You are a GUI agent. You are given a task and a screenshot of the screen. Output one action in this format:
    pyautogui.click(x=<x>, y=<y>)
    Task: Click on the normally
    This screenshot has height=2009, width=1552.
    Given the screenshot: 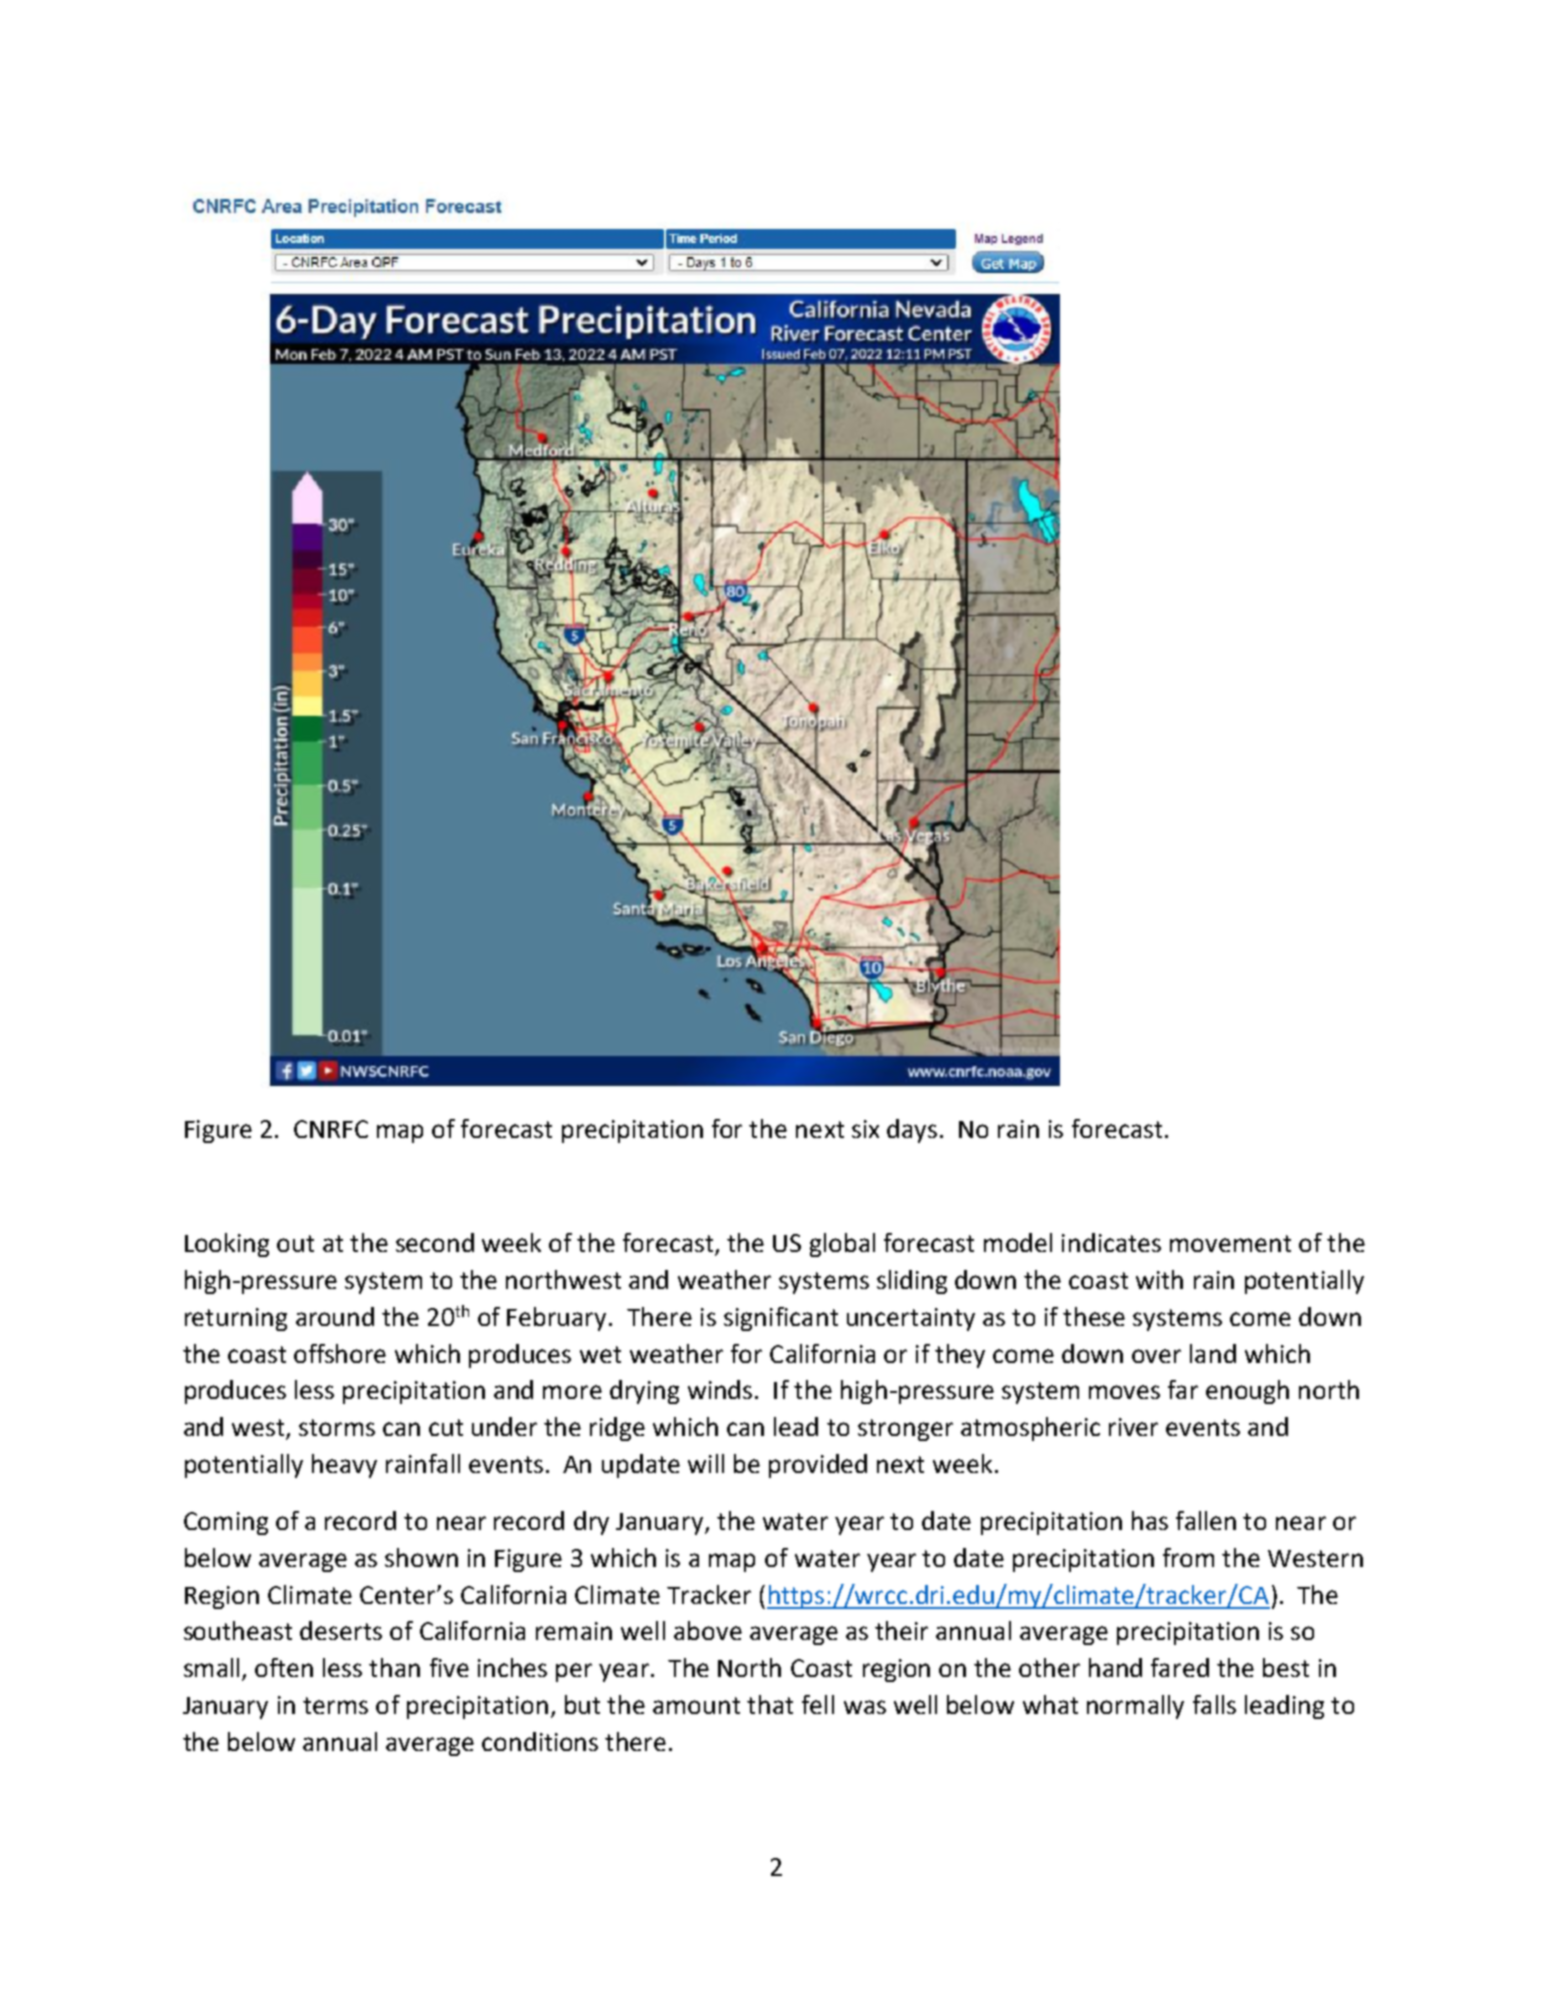 What is the action you would take?
    pyautogui.click(x=1135, y=1707)
